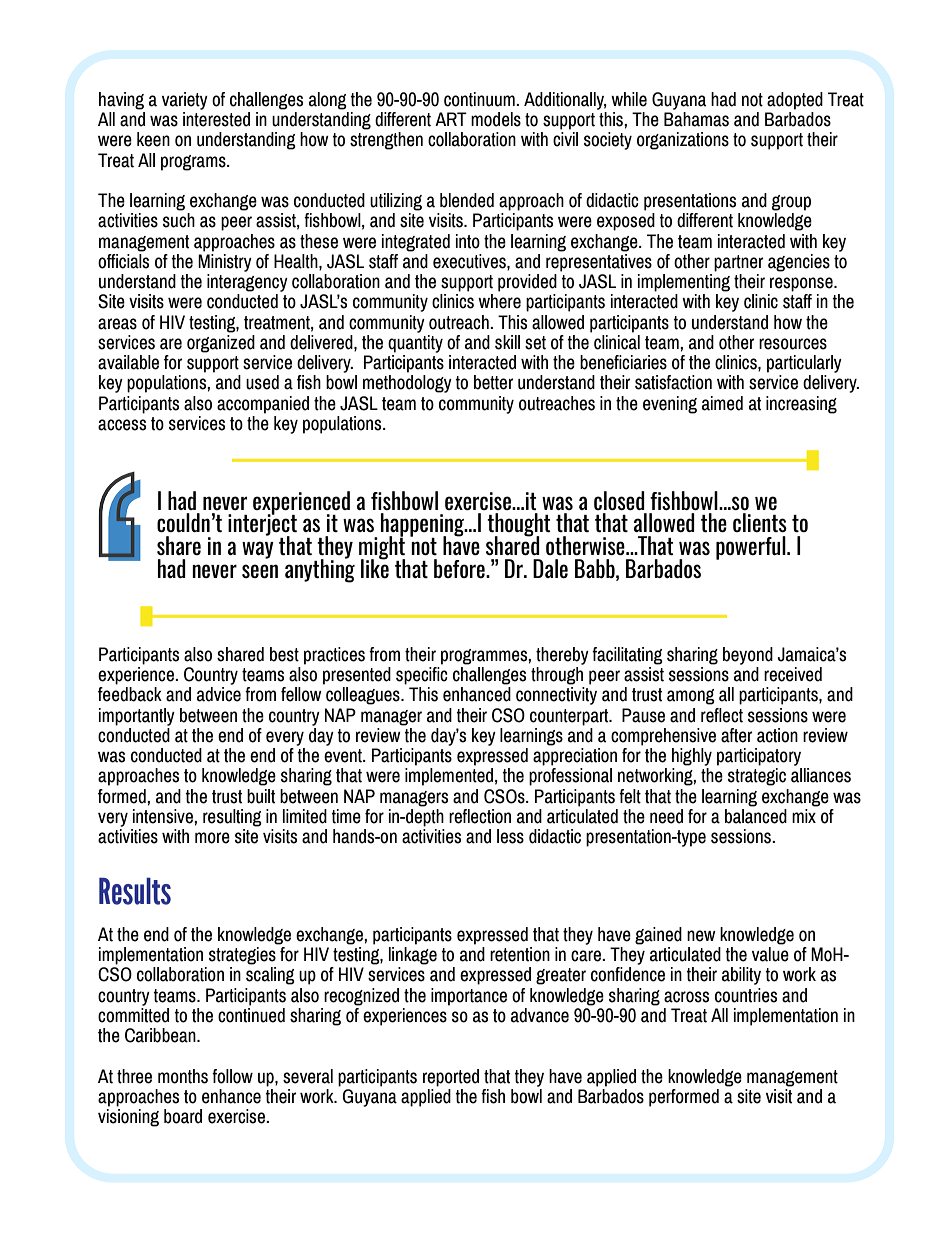 This document has width=952, height=1234. Describe the element at coordinates (496, 119) in the document. I see `models` at that location.
